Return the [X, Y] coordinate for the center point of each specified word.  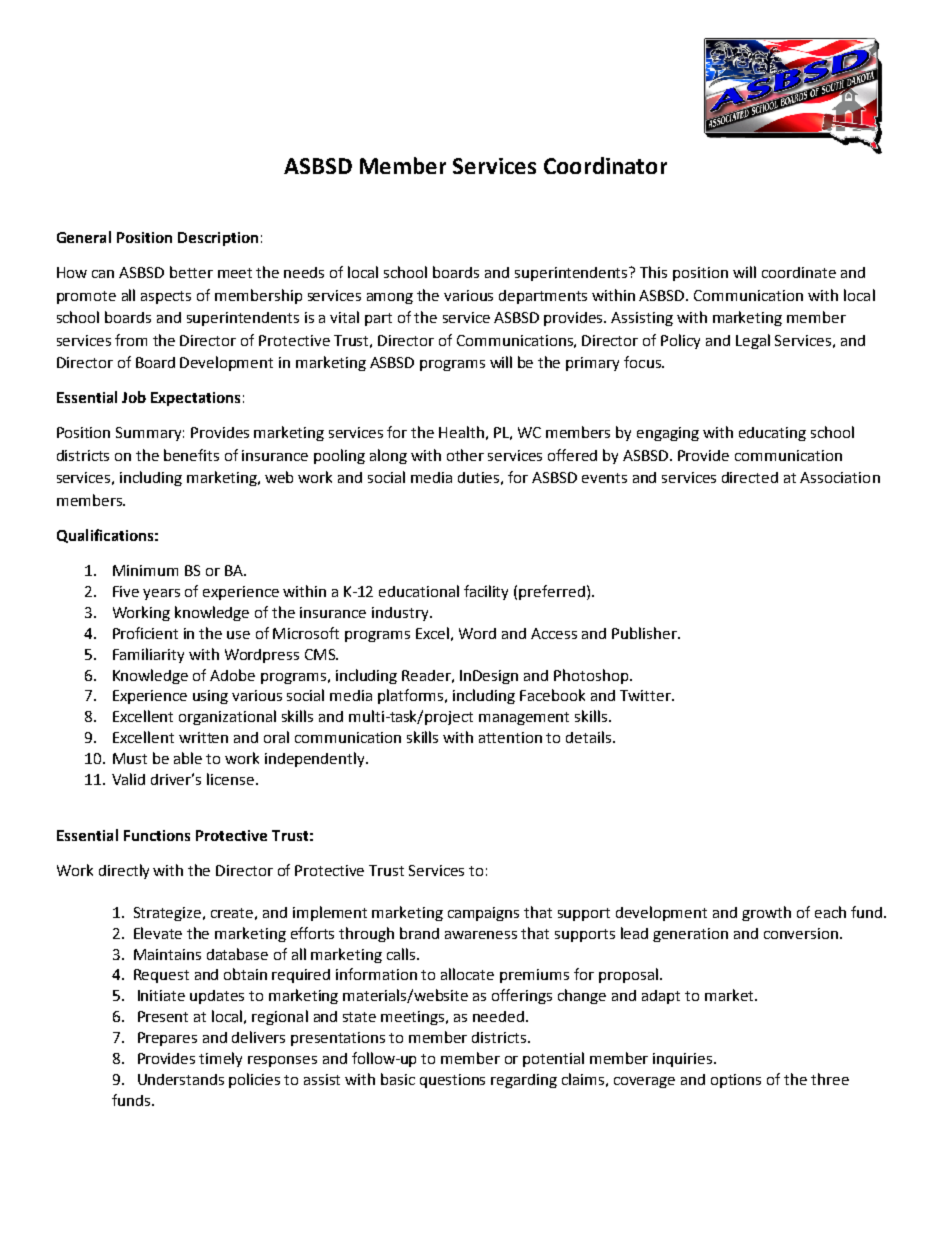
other [465, 455]
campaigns [483, 914]
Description [218, 239]
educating [772, 434]
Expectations [195, 399]
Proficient [145, 633]
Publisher [645, 633]
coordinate [799, 272]
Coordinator [605, 165]
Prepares [167, 1039]
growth [766, 913]
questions [452, 1081]
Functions [157, 835]
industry [401, 614]
